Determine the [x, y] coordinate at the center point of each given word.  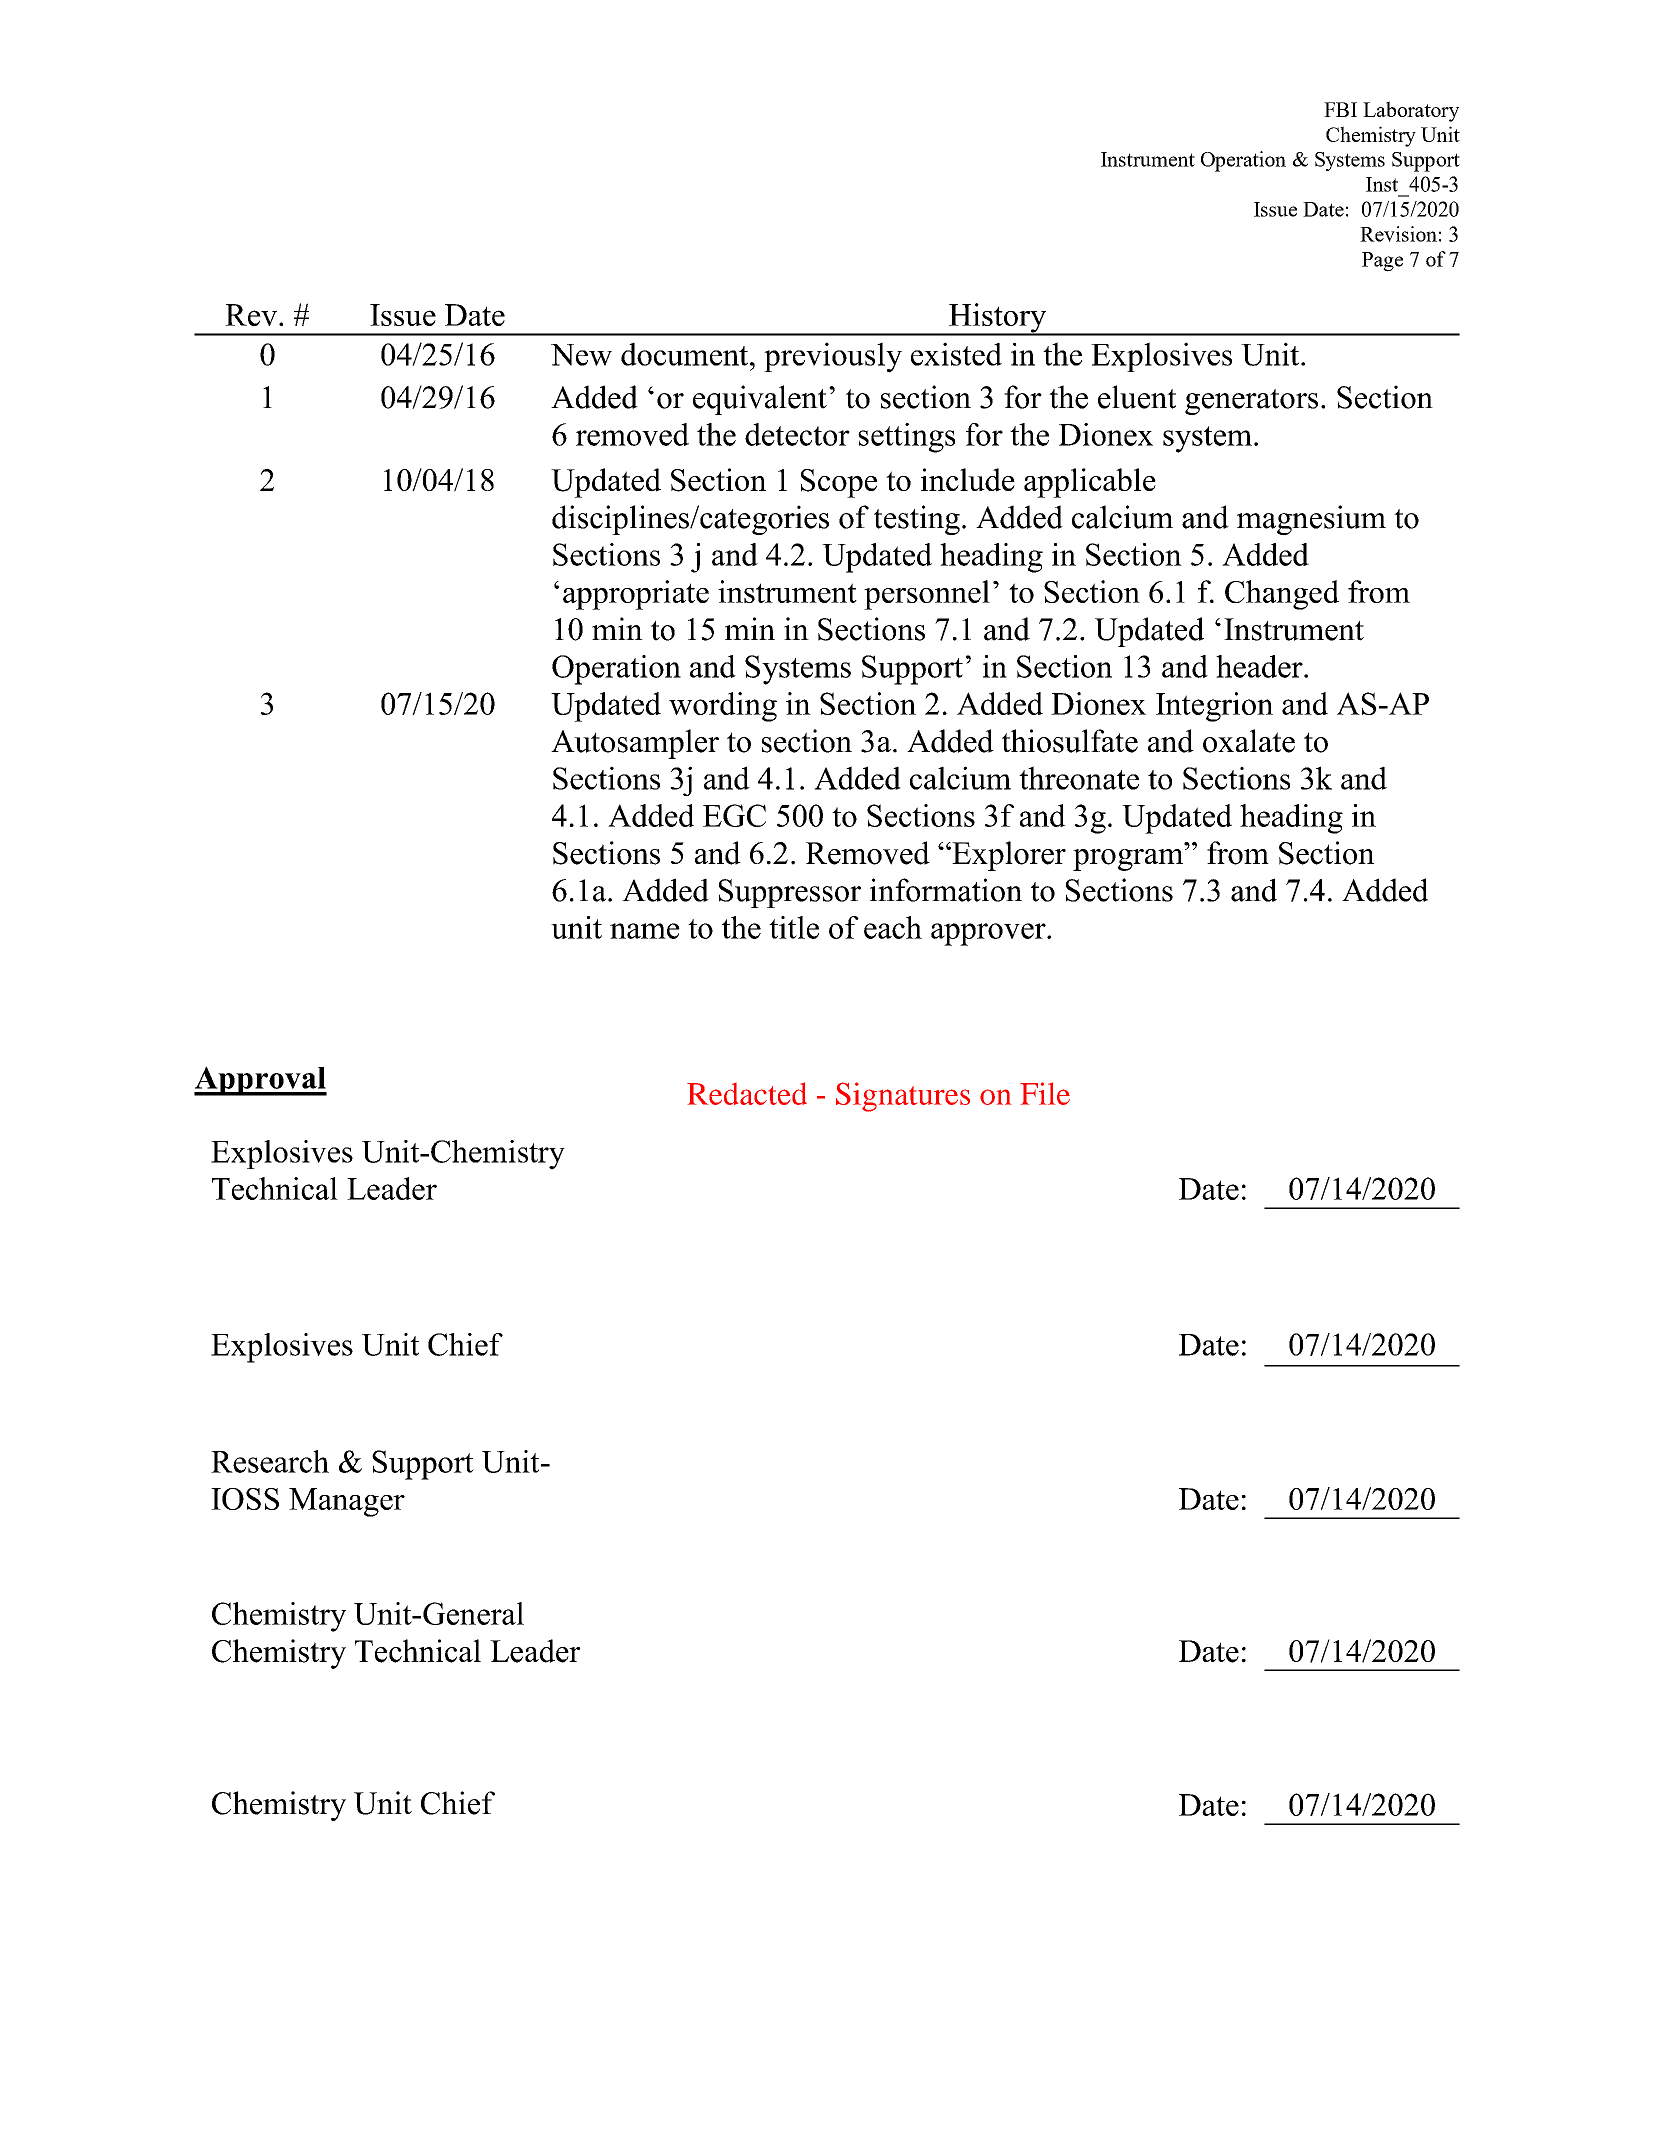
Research [270, 1461]
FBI [1340, 109]
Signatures [903, 1097]
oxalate [1249, 741]
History [998, 319]
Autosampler [635, 744]
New [581, 355]
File [1045, 1093]
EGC [734, 815]
